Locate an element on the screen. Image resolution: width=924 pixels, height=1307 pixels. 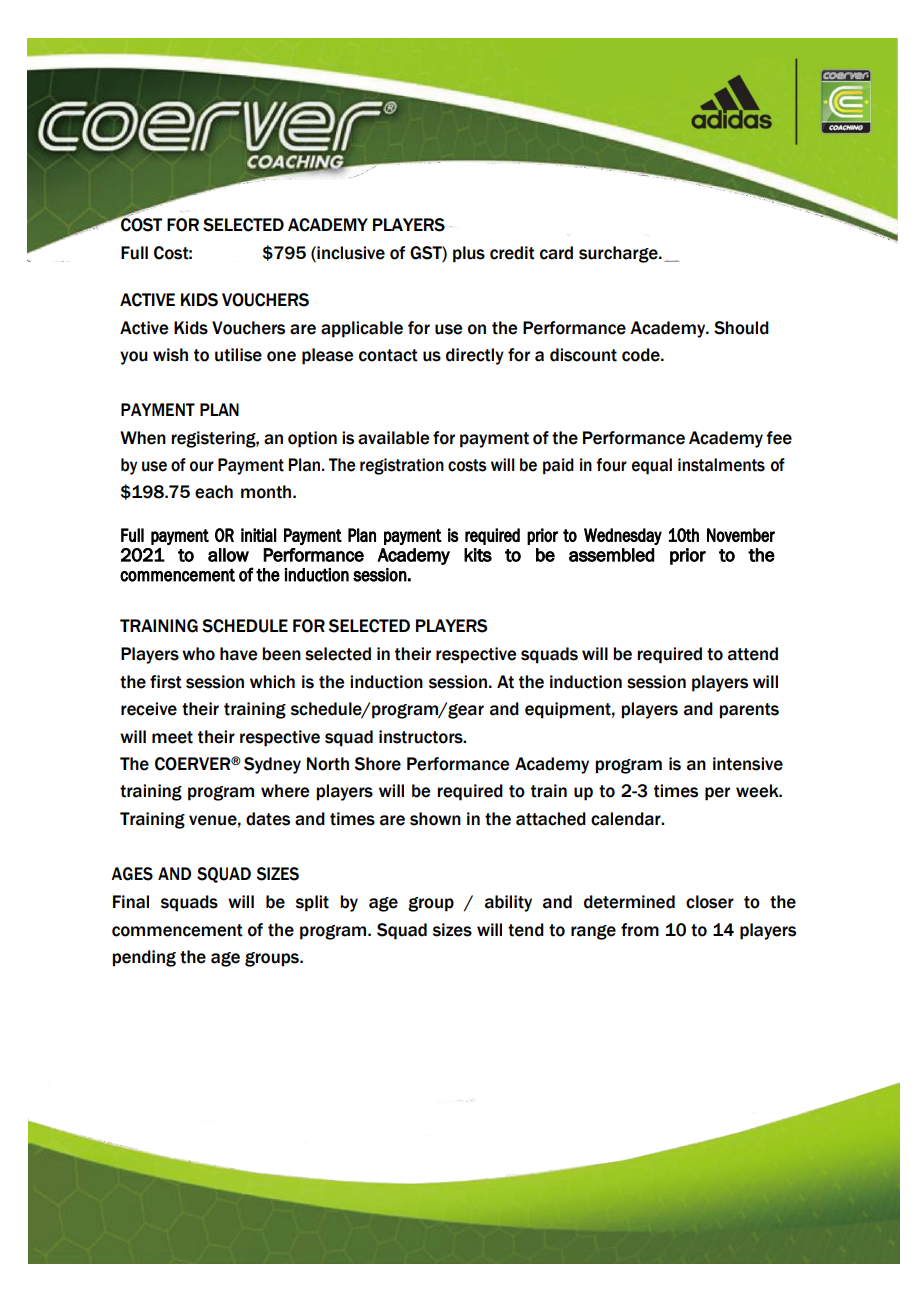
utilise is located at coordinates (238, 355).
